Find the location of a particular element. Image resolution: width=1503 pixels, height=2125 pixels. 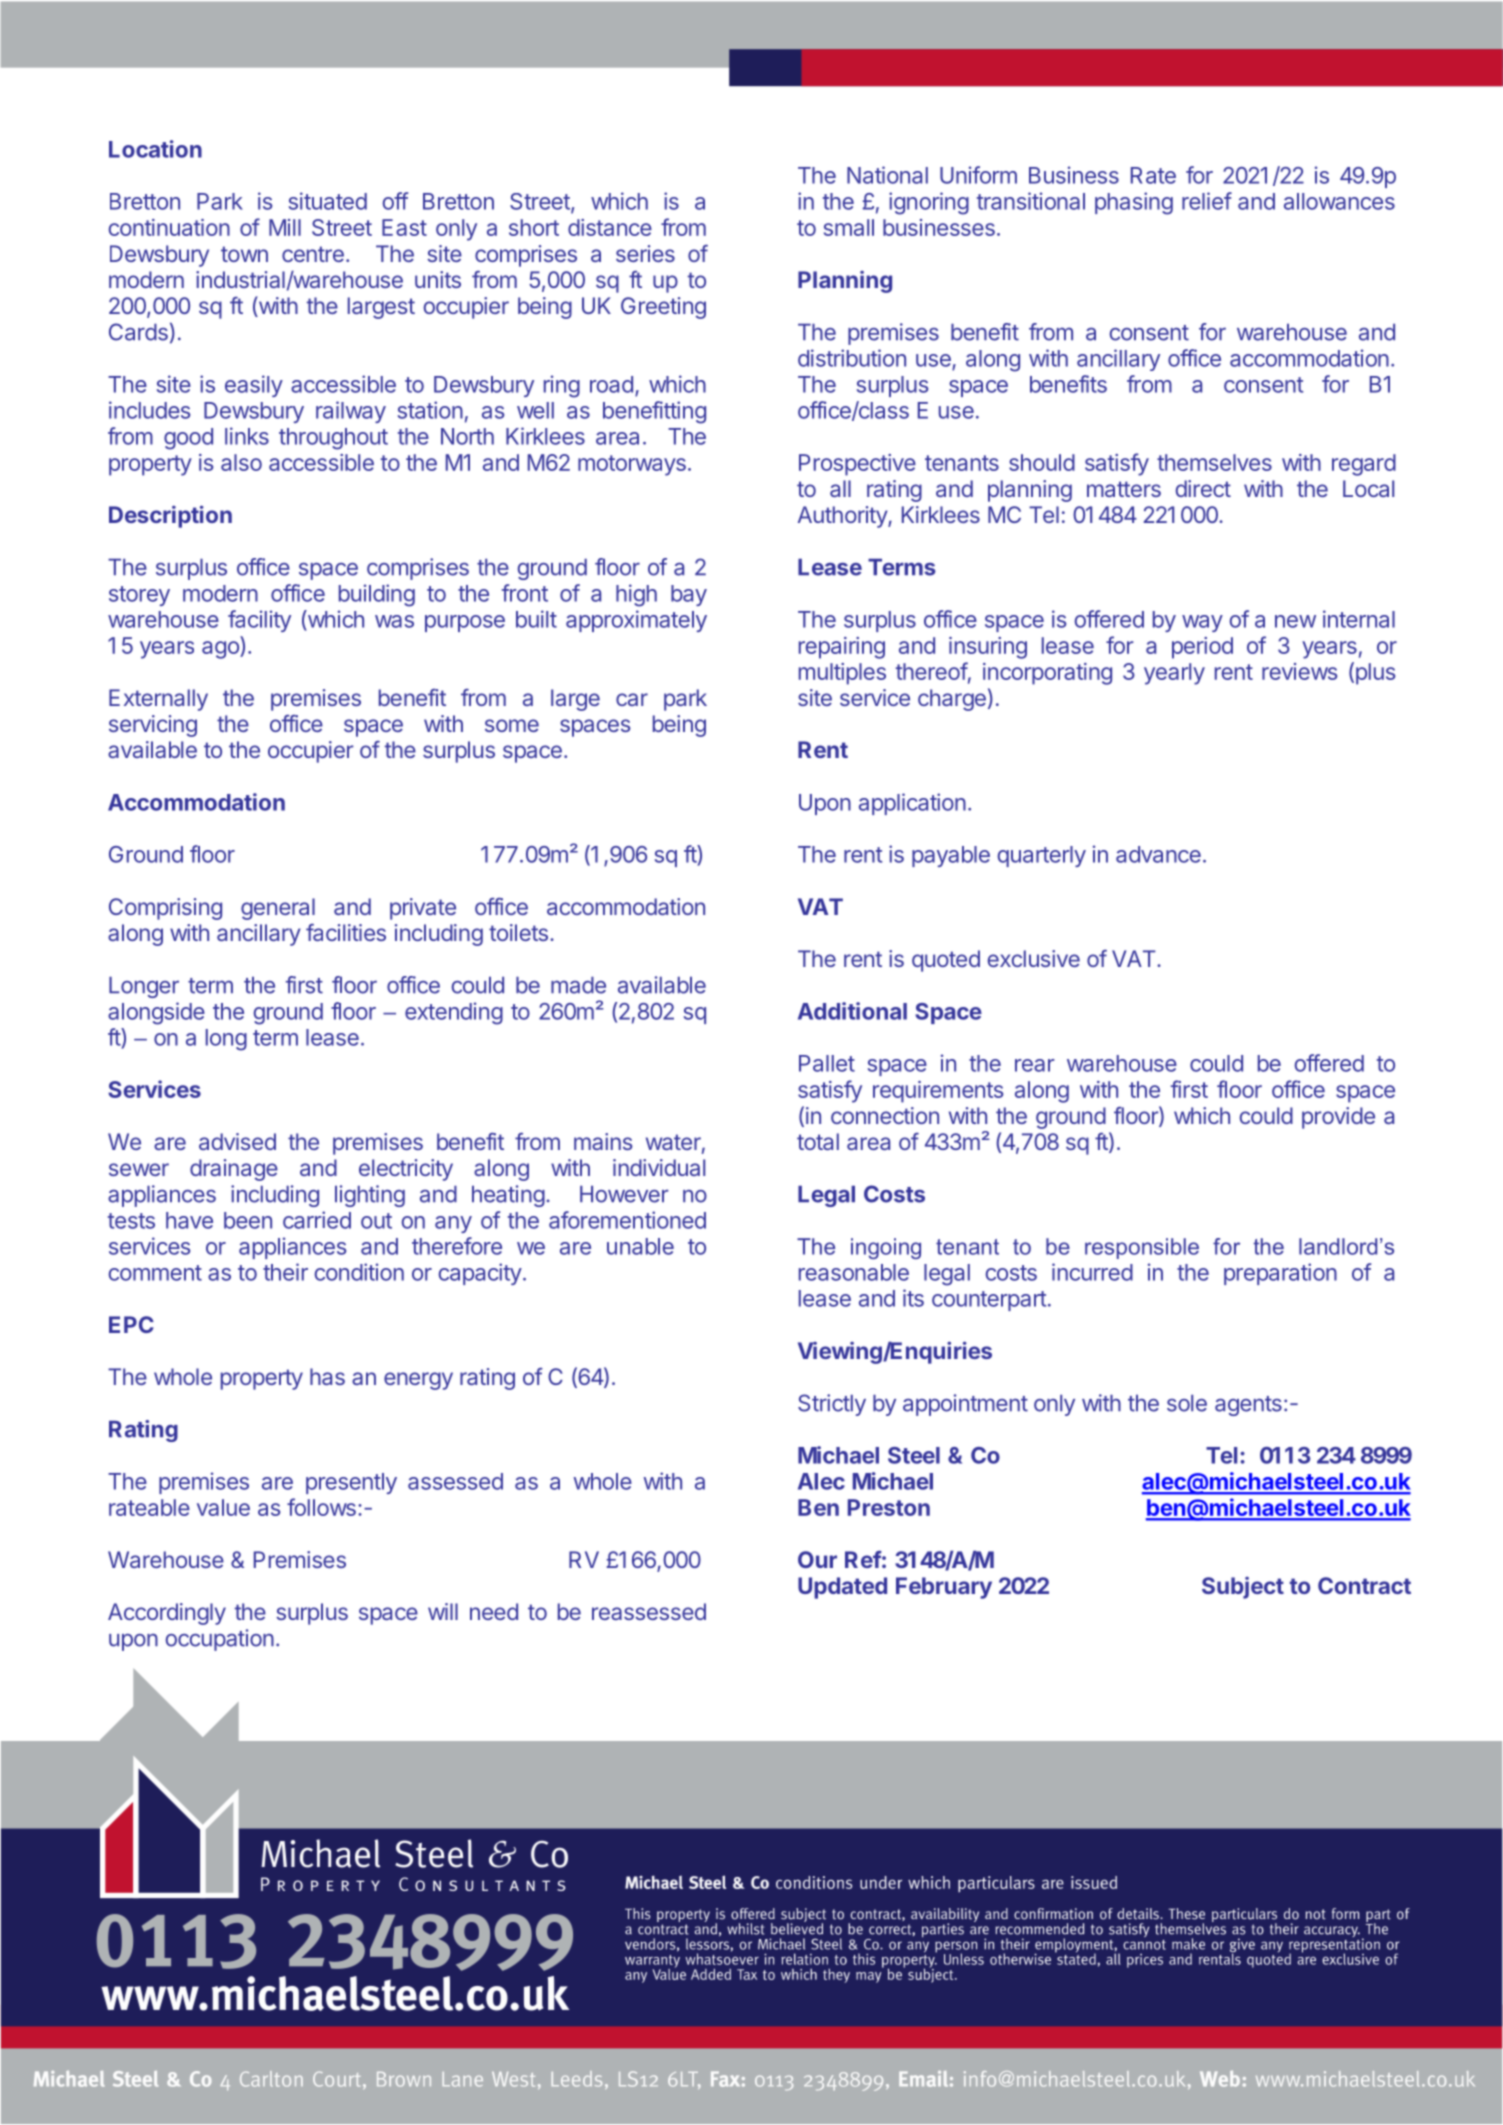

relief is located at coordinates (1207, 201).
